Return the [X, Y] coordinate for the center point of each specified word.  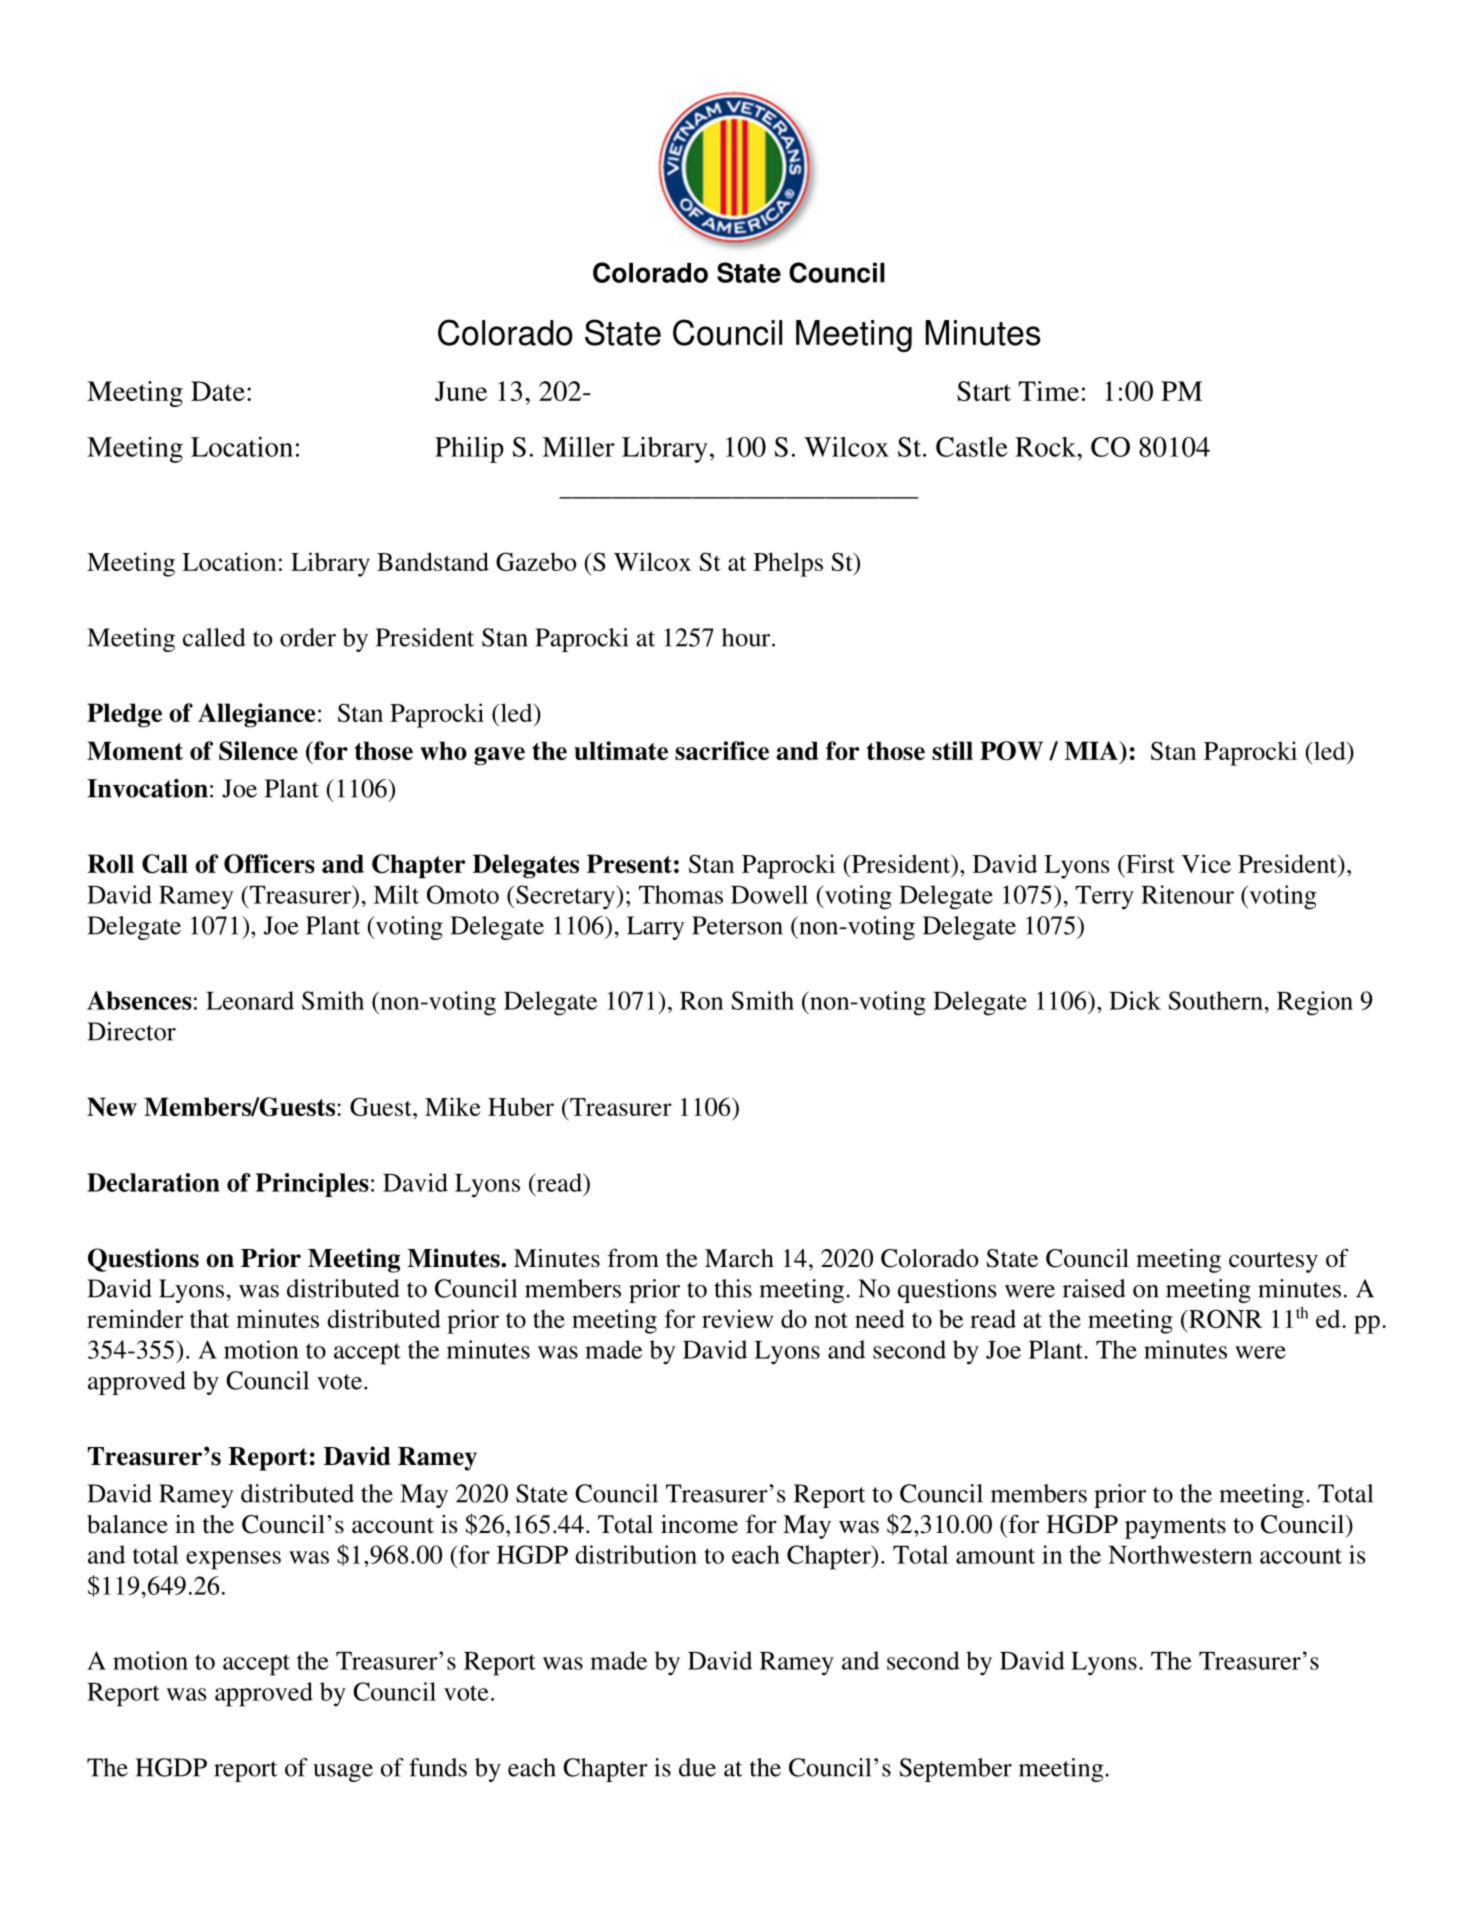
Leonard [250, 1000]
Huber [521, 1106]
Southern [1215, 1000]
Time [1048, 391]
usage [343, 1773]
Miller [578, 446]
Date [218, 391]
